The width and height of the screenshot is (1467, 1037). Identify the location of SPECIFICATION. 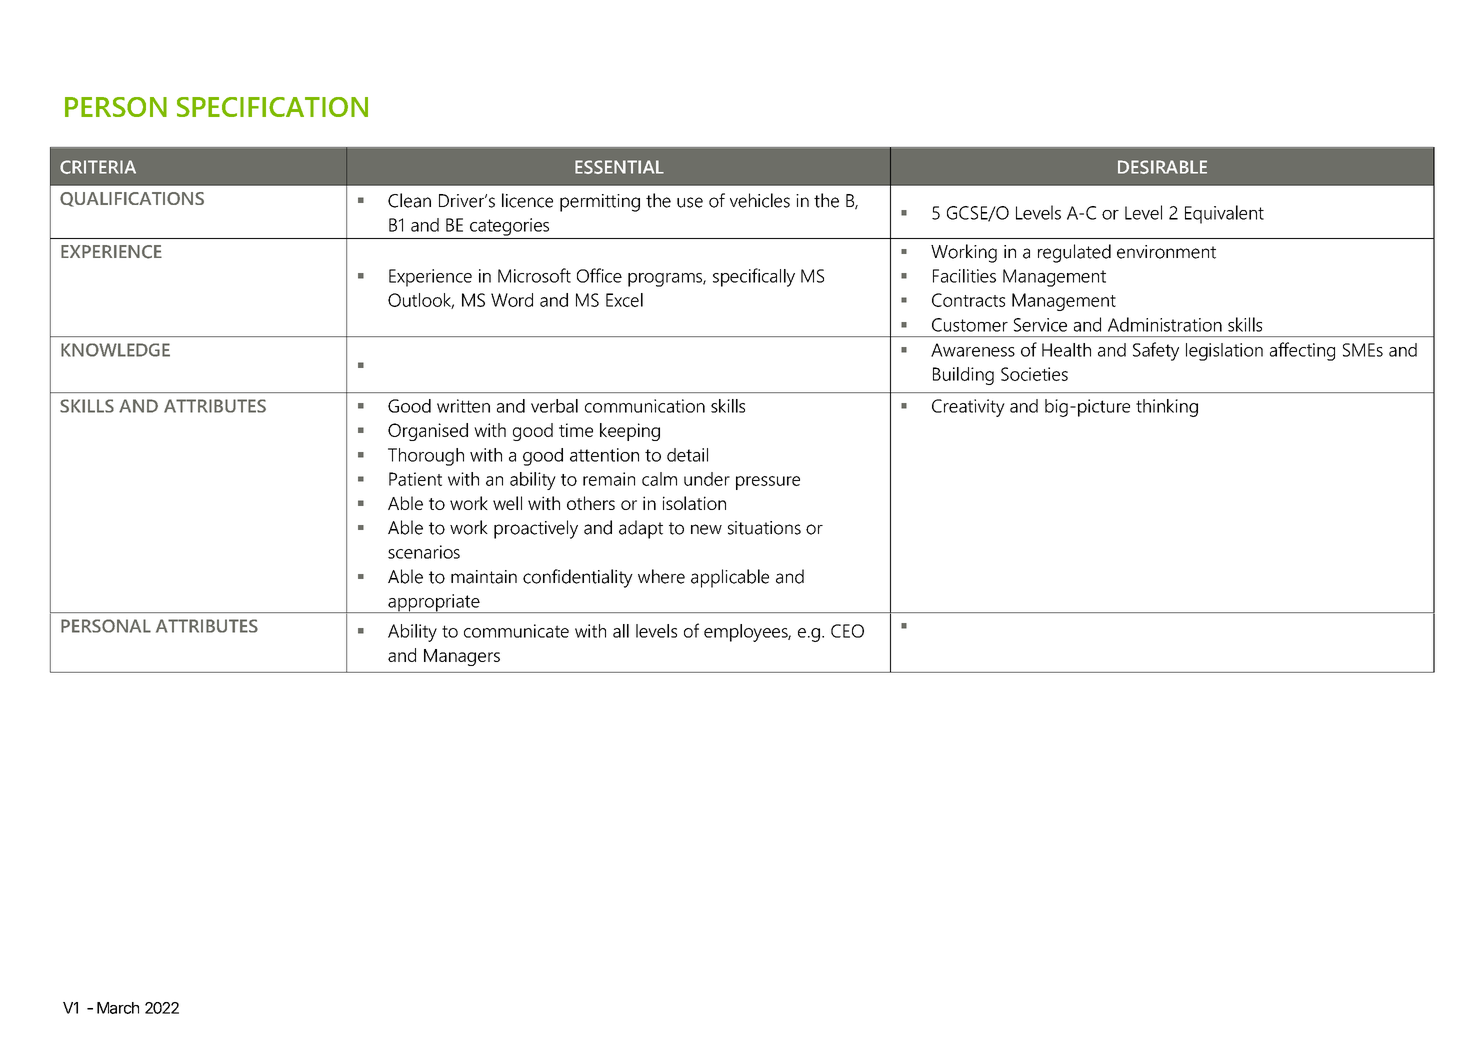
(272, 107).
